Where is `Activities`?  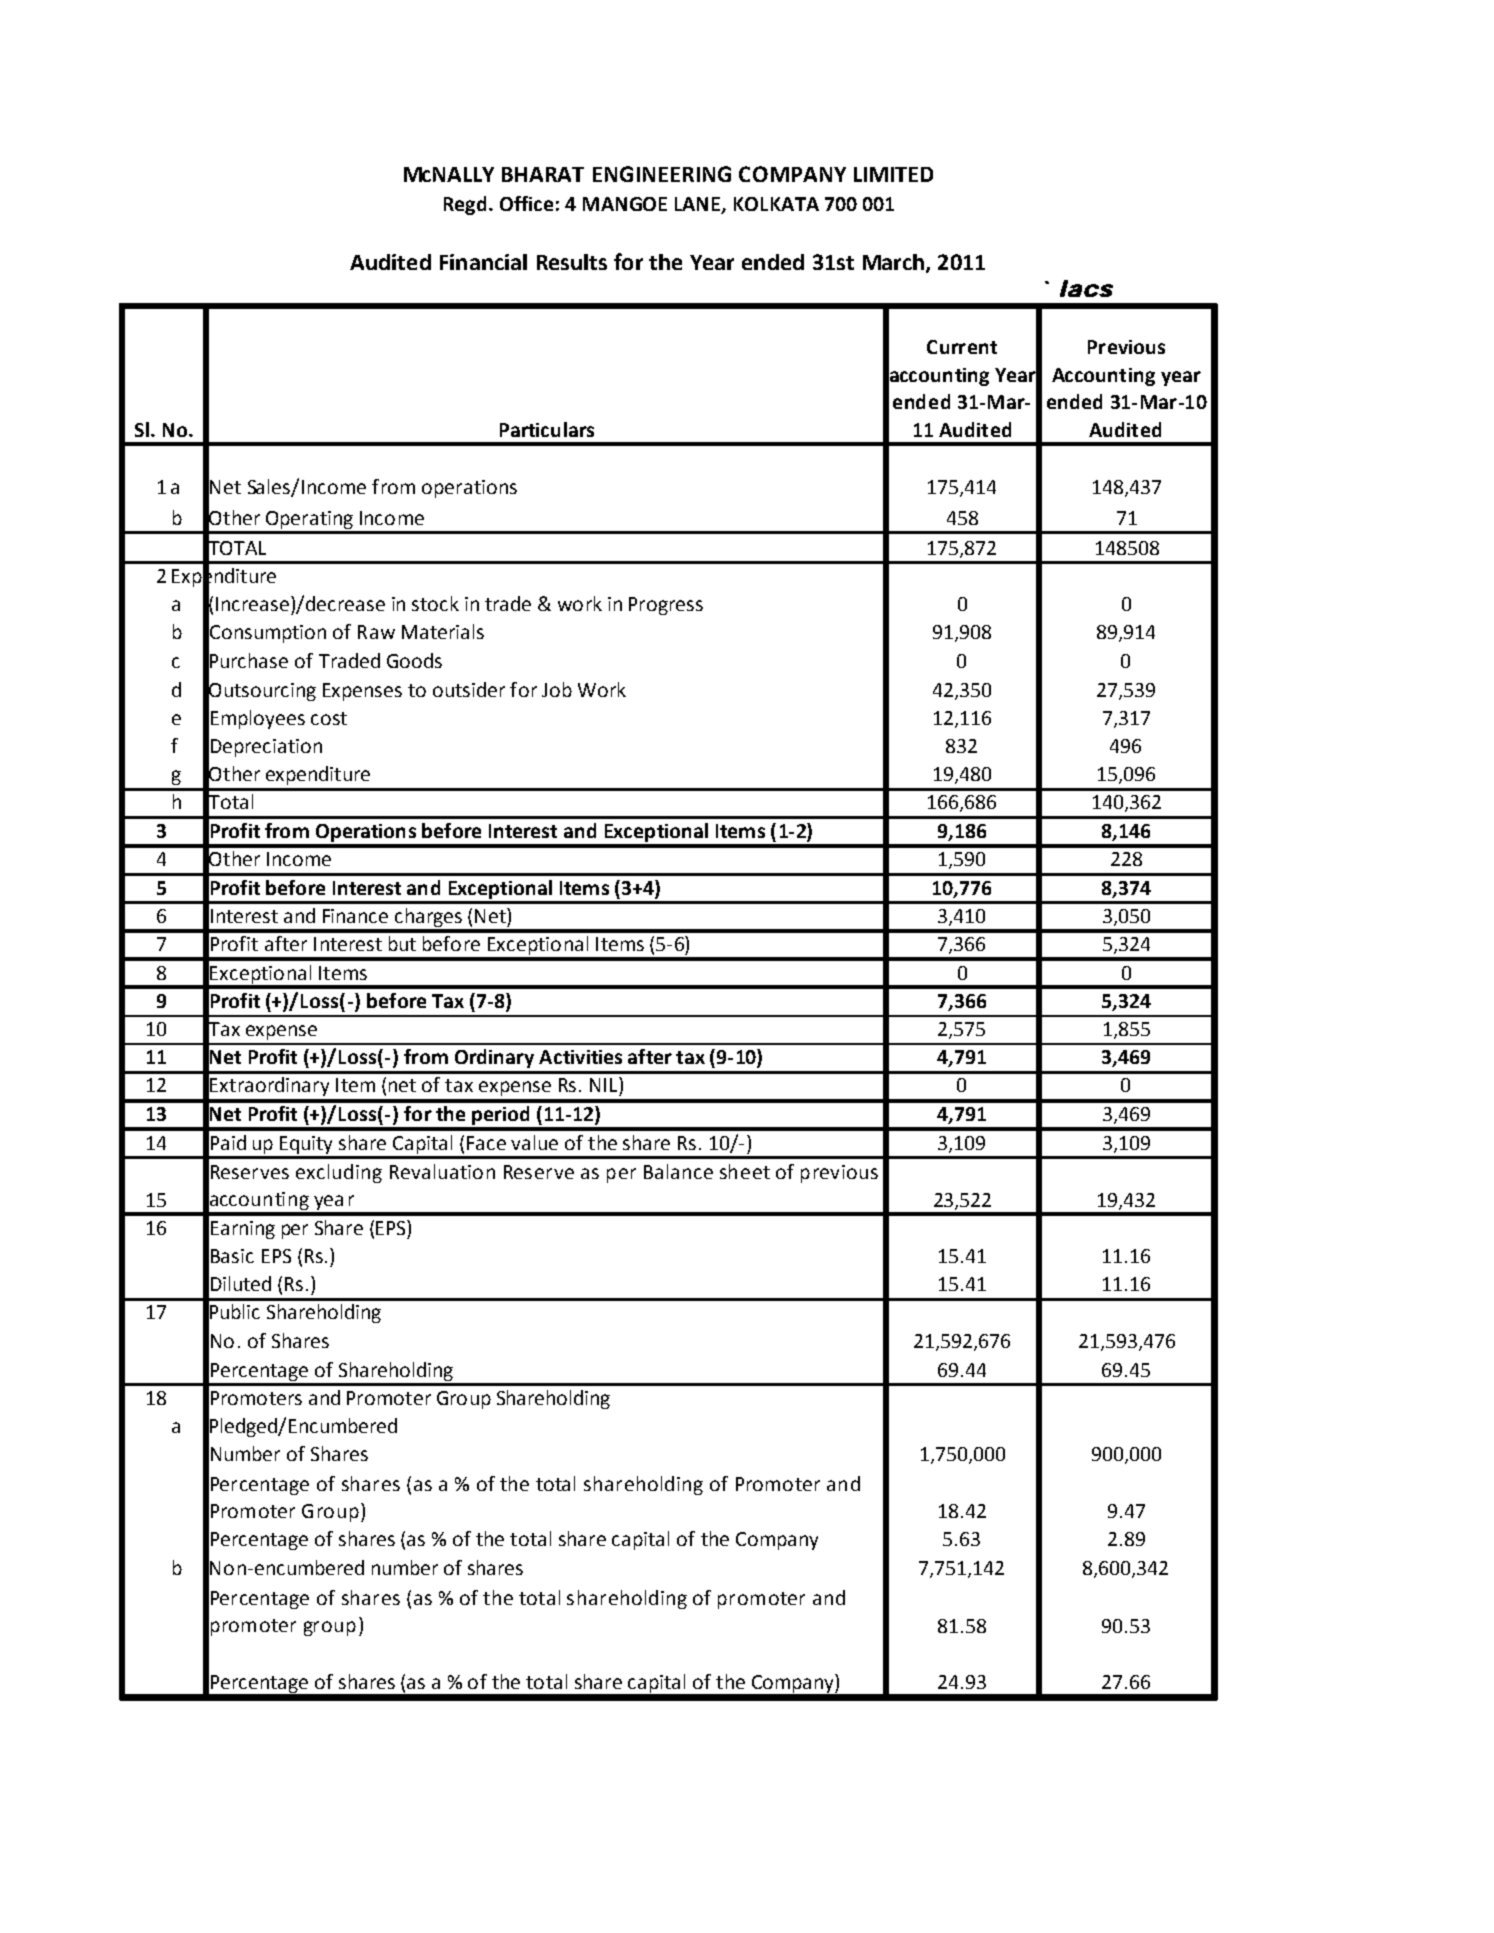 Activities is located at coordinates (580, 1057).
